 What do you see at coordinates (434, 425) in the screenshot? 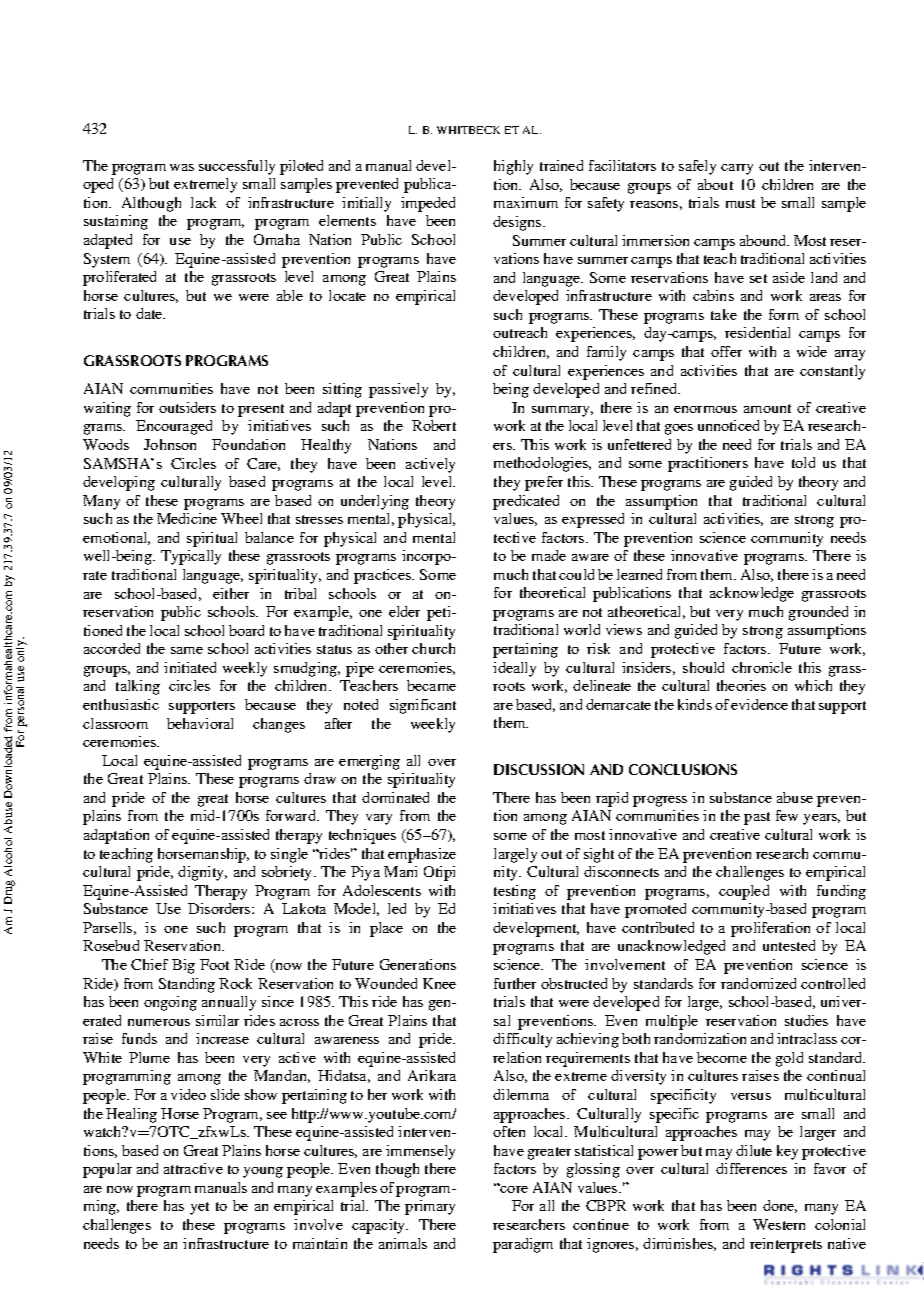
I see `Robert` at bounding box center [434, 425].
